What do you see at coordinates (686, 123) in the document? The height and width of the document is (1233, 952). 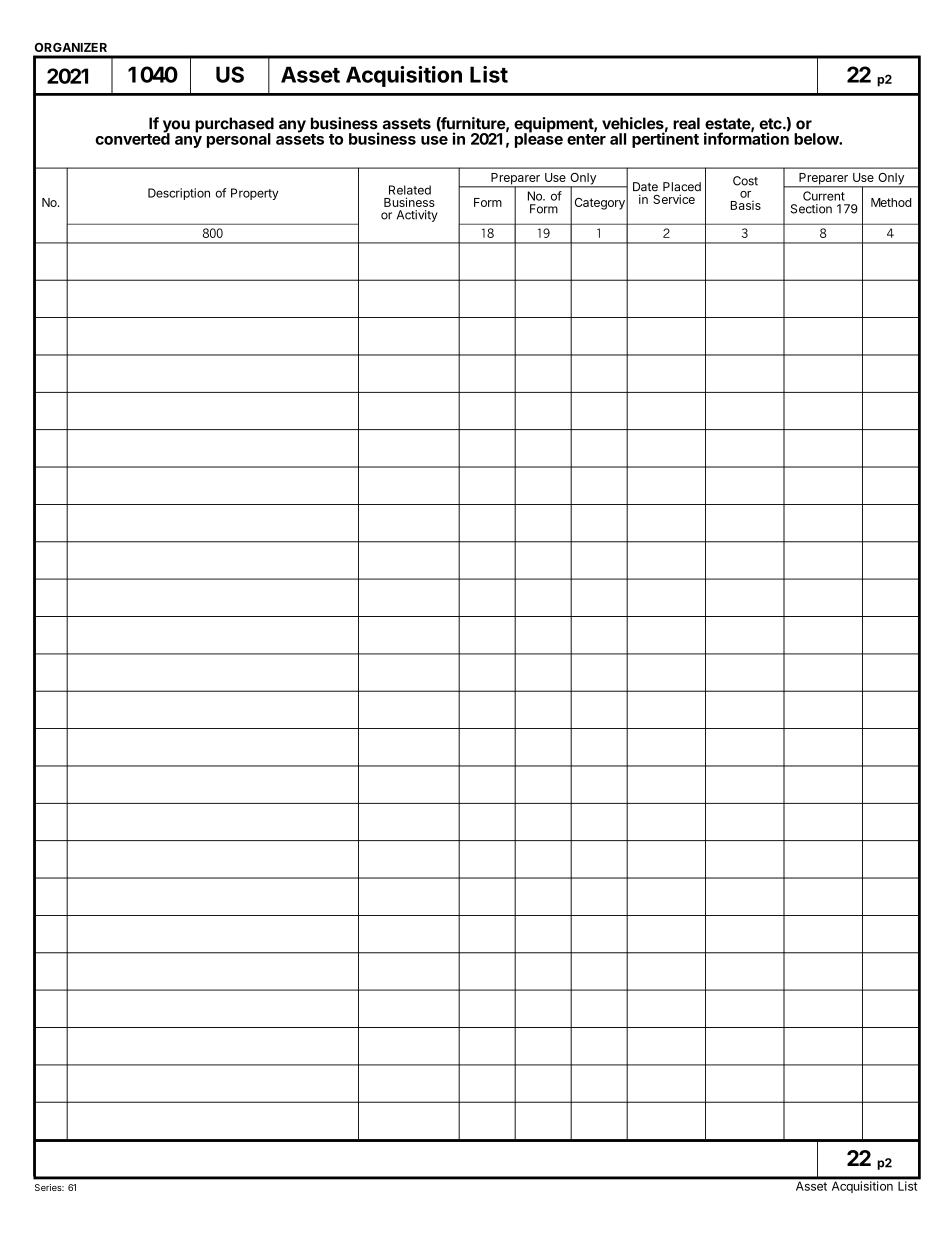 I see `real` at bounding box center [686, 123].
